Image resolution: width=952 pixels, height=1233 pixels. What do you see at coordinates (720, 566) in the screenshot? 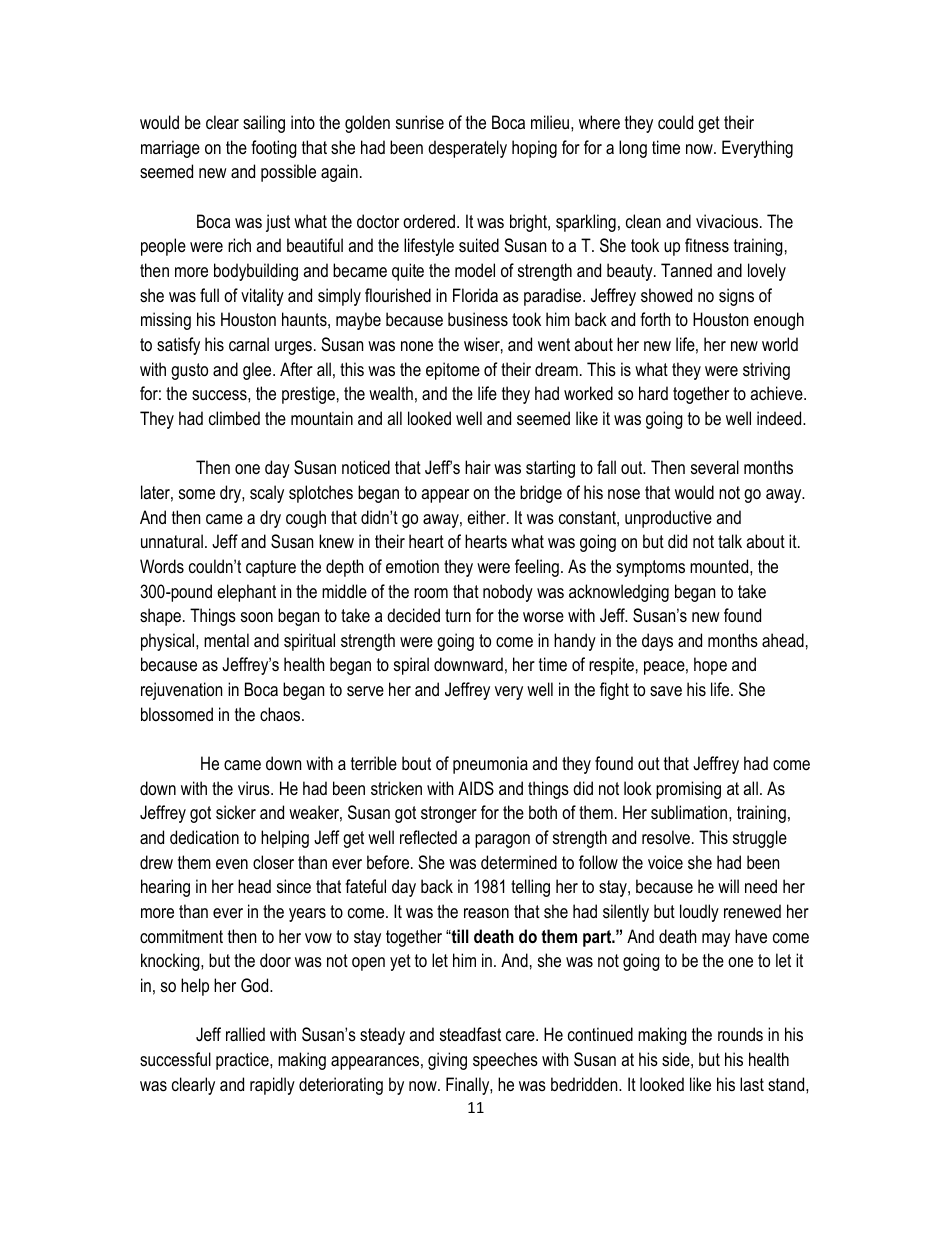
I see `mounted` at bounding box center [720, 566].
